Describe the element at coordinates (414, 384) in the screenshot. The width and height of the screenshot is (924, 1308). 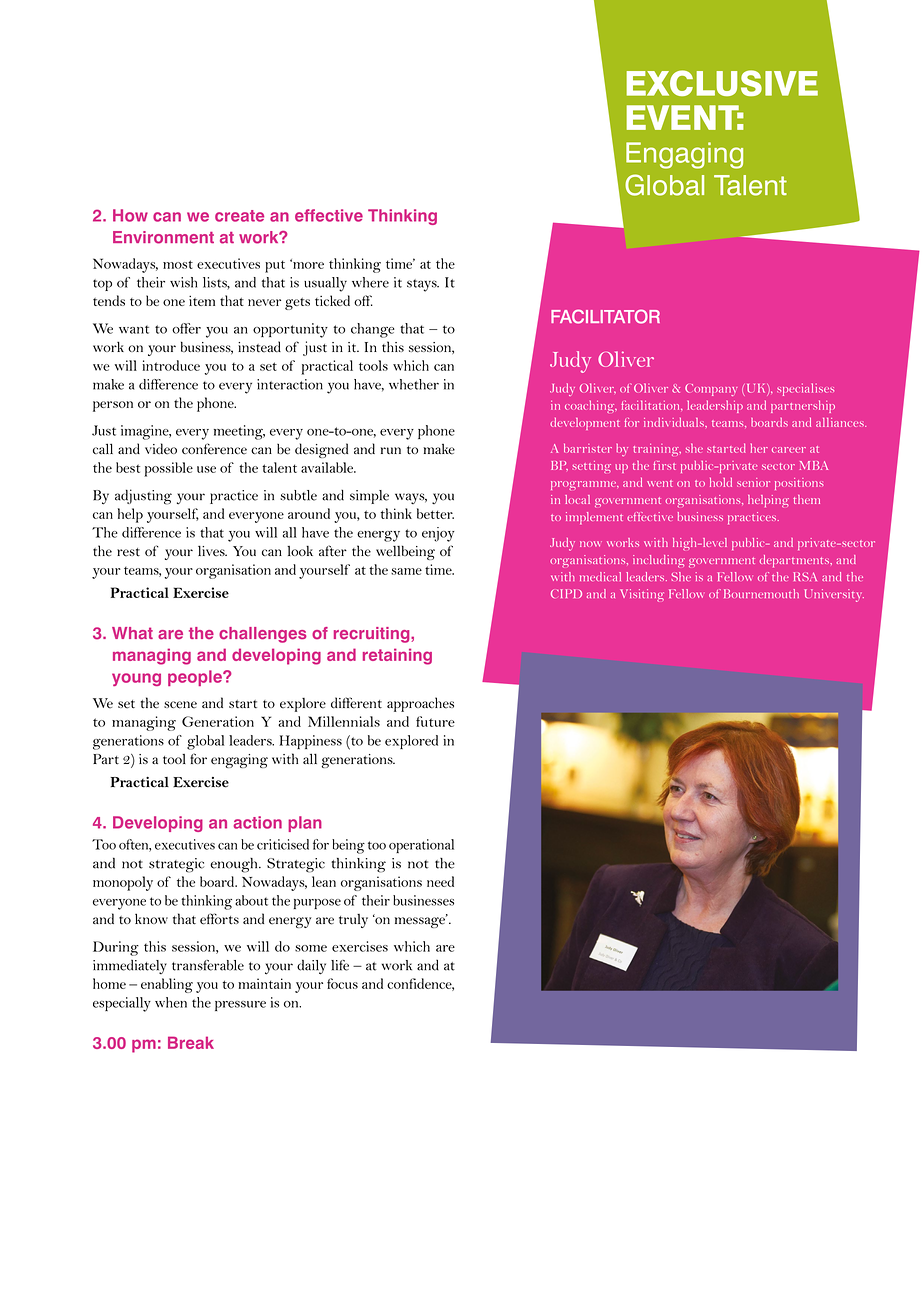
I see `whether` at that location.
